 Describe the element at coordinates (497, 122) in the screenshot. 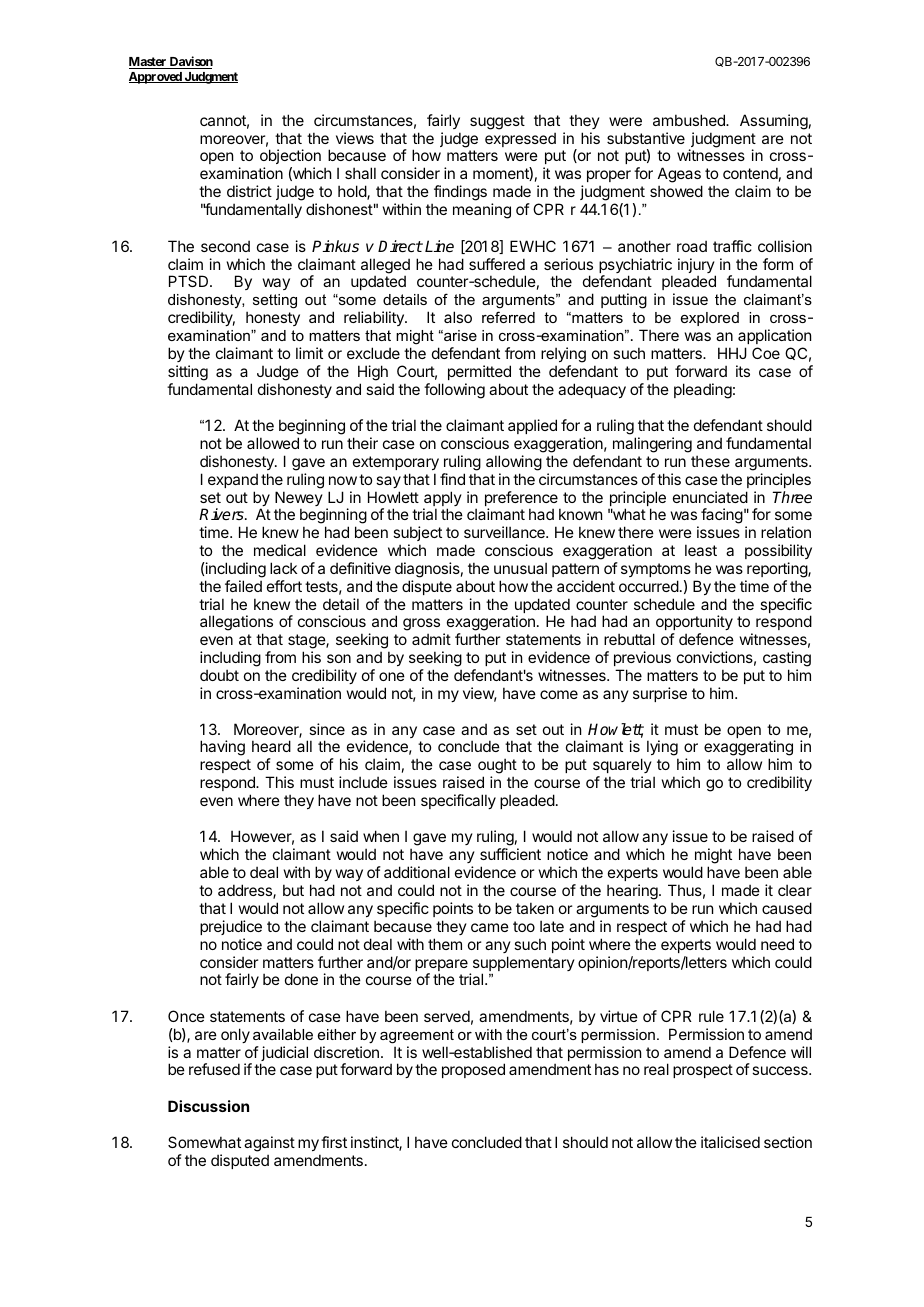

I see `suggest` at that location.
